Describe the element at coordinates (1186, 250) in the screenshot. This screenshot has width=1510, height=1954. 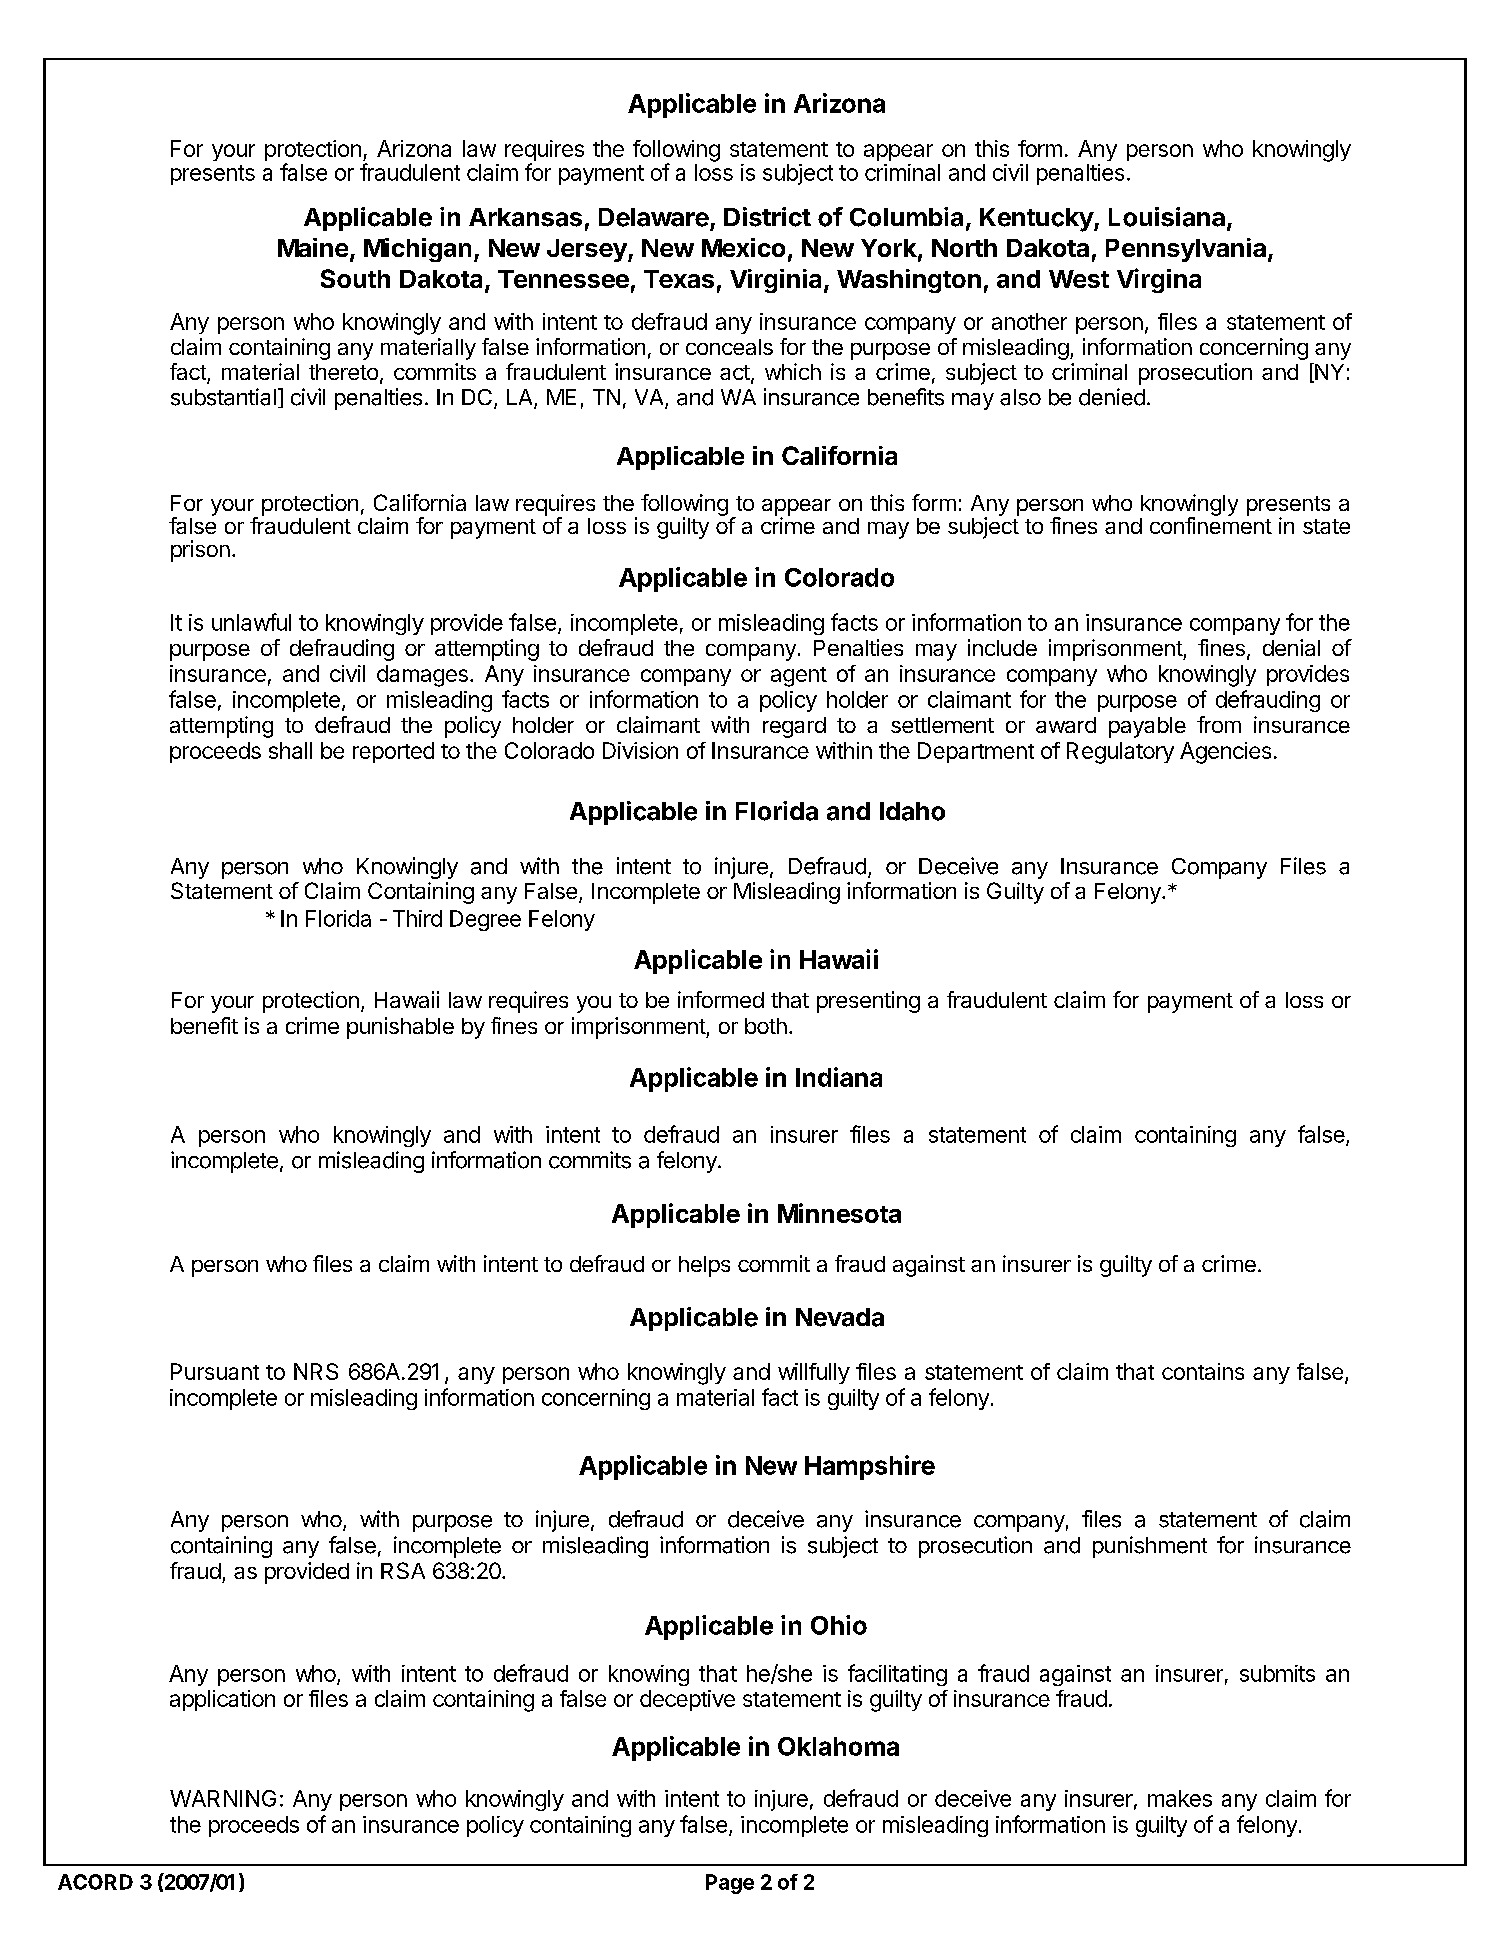
I see `Pennsylvania` at that location.
